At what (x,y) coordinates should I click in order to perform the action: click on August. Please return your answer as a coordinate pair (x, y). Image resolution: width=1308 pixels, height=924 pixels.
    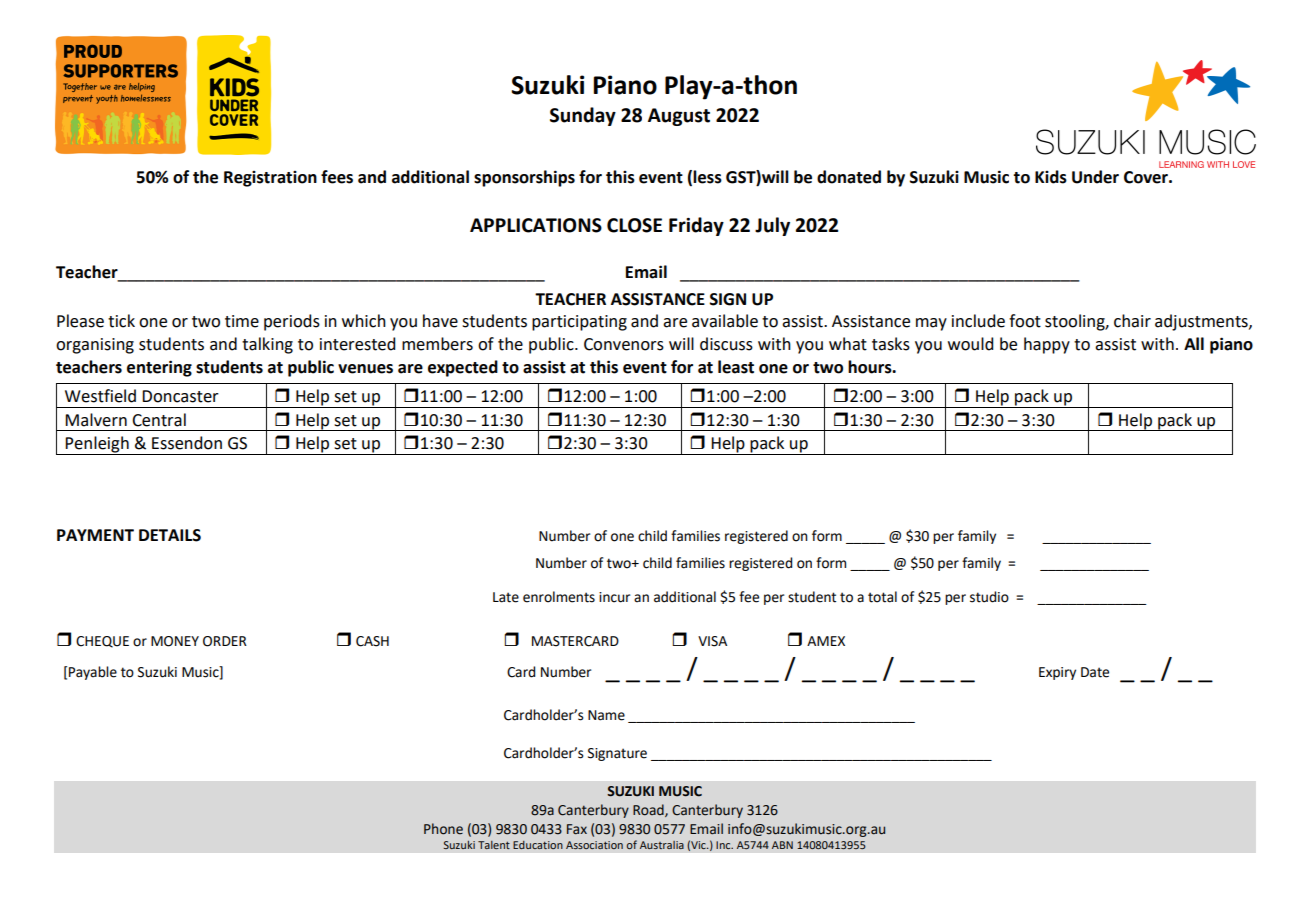
    Looking at the image, I should click on (679, 117).
